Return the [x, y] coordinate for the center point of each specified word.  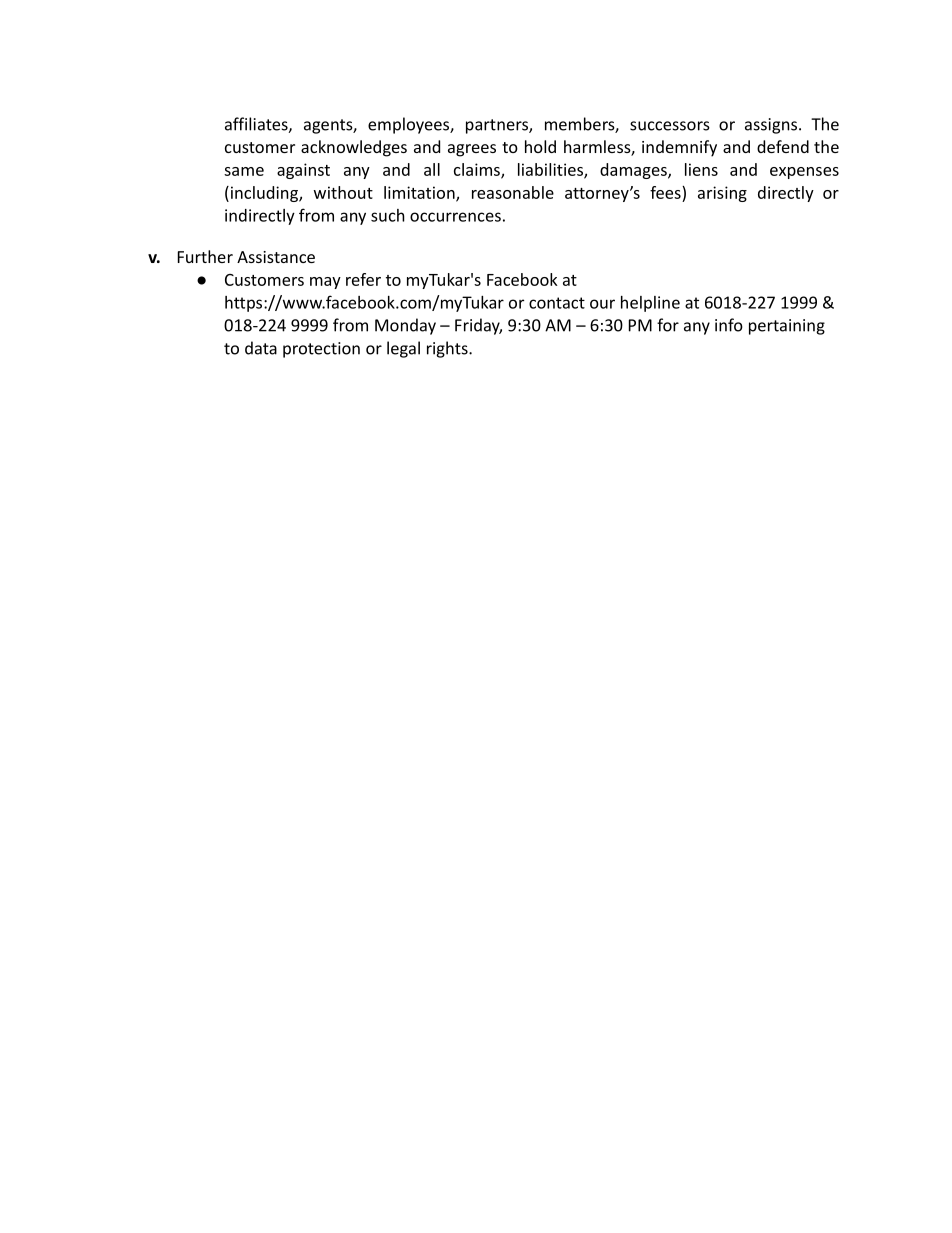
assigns [771, 126]
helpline [650, 304]
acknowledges [354, 148]
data [261, 348]
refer [363, 279]
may [325, 283]
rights [448, 349]
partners [498, 126]
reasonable [513, 192]
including [264, 194]
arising [722, 194]
